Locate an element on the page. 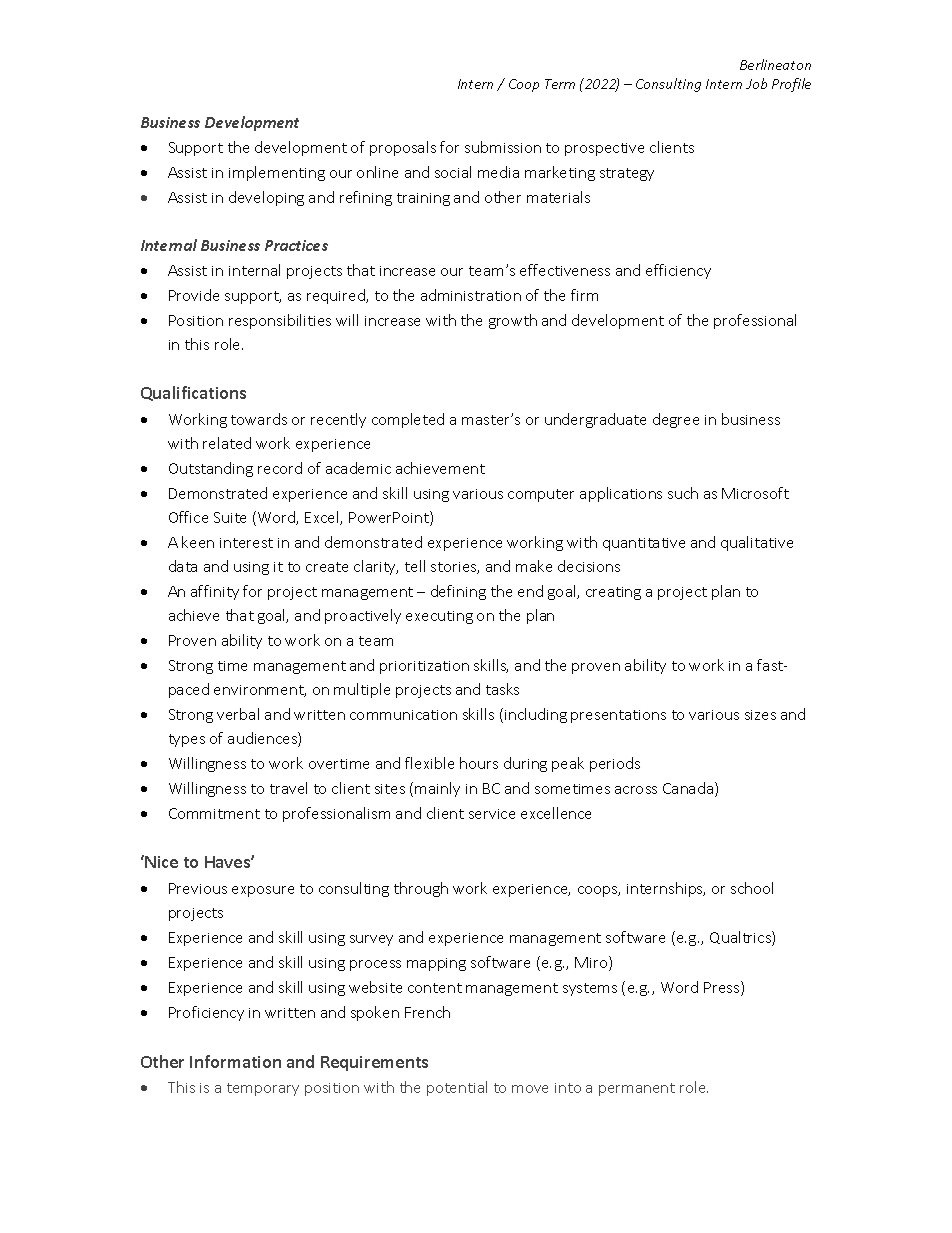 This page has width=952, height=1233. Commitment is located at coordinates (214, 813).
